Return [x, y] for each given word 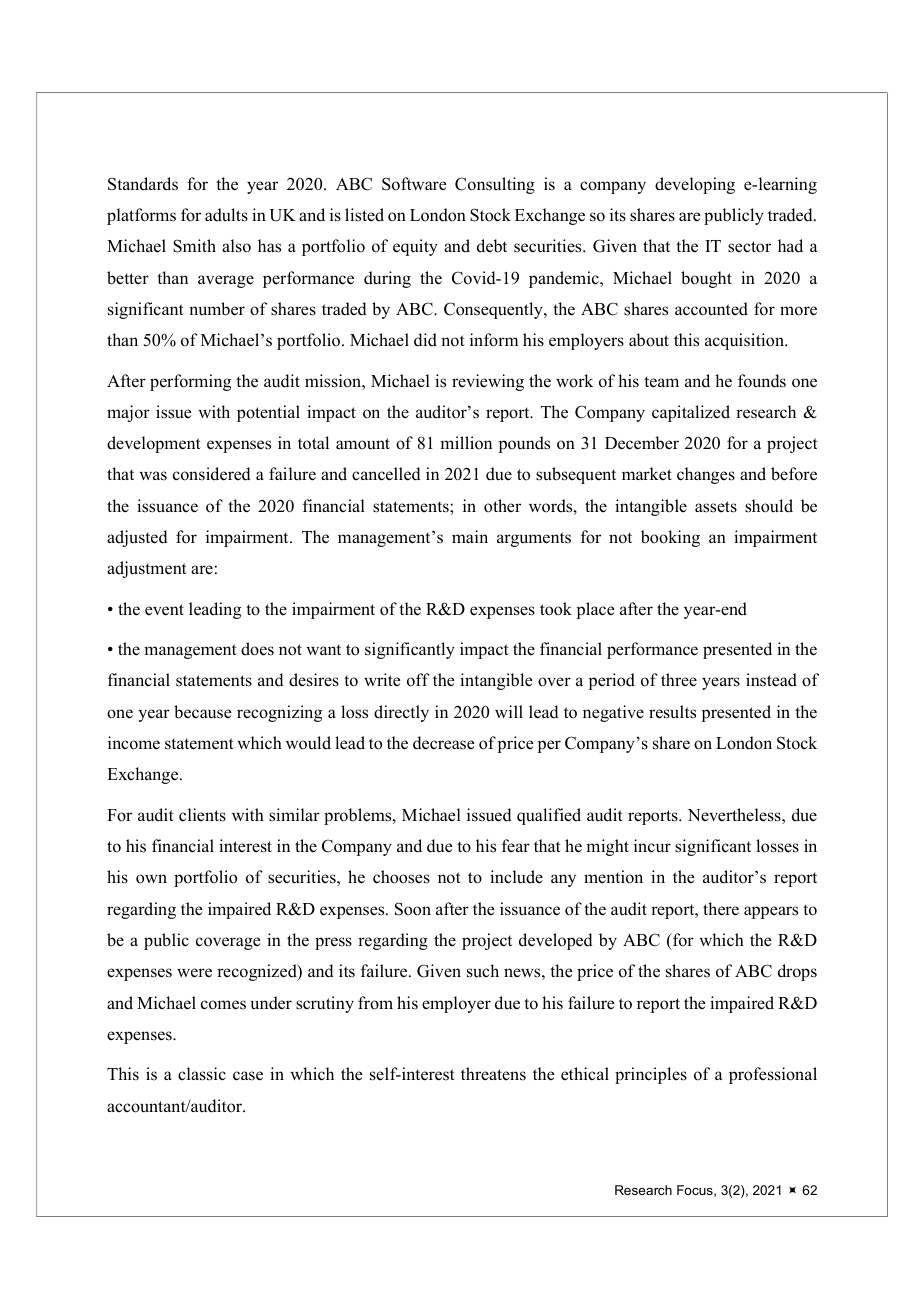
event [164, 610]
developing [695, 185]
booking [670, 538]
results [672, 712]
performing [190, 382]
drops [797, 972]
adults [226, 215]
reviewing [488, 382]
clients [202, 815]
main [470, 536]
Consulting [495, 185]
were [194, 973]
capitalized [691, 413]
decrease [444, 743]
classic [202, 1074]
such [483, 971]
